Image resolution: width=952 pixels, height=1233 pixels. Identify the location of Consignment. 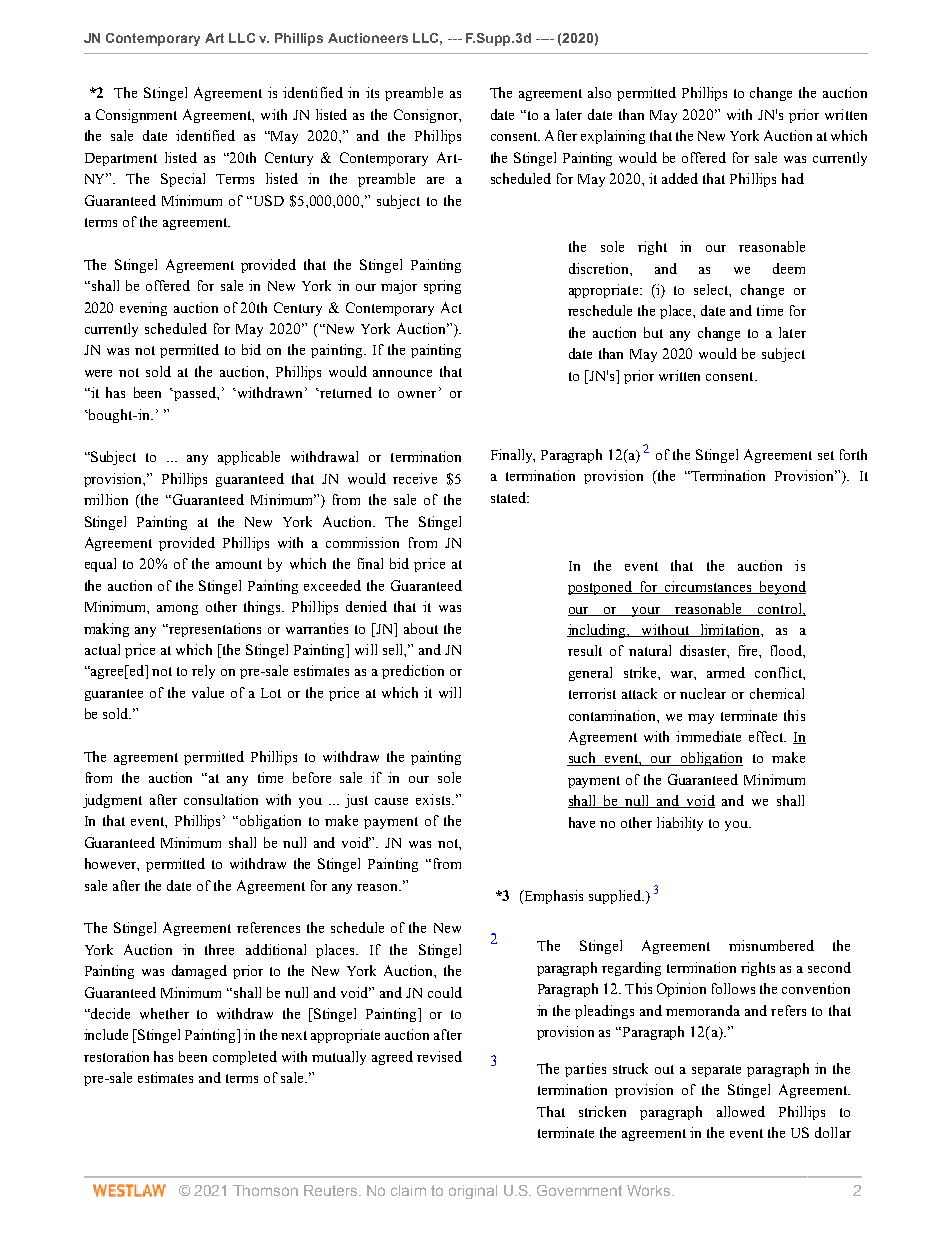
(136, 116).
